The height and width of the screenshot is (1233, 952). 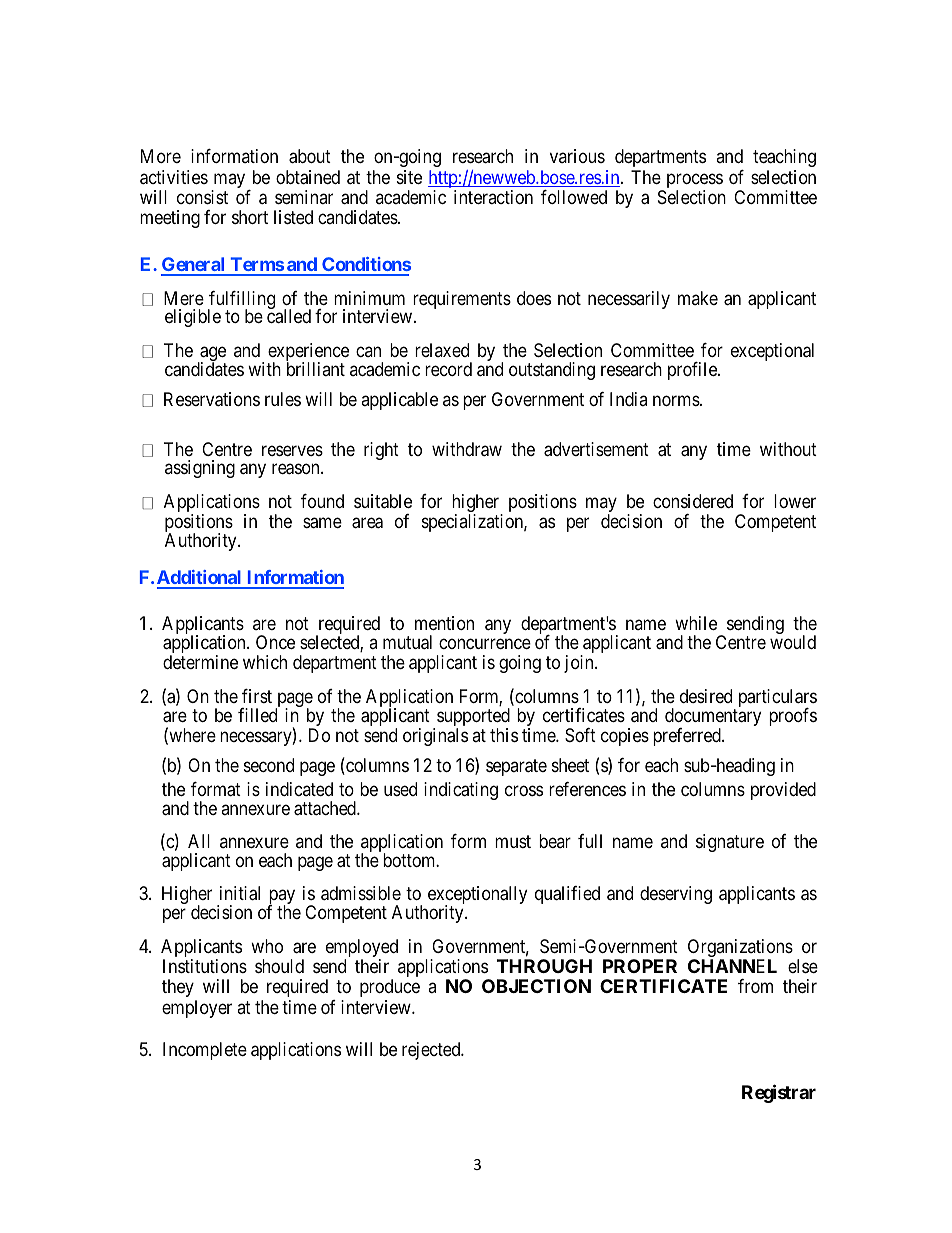 What do you see at coordinates (205, 1051) in the screenshot?
I see `Incomplete` at bounding box center [205, 1051].
